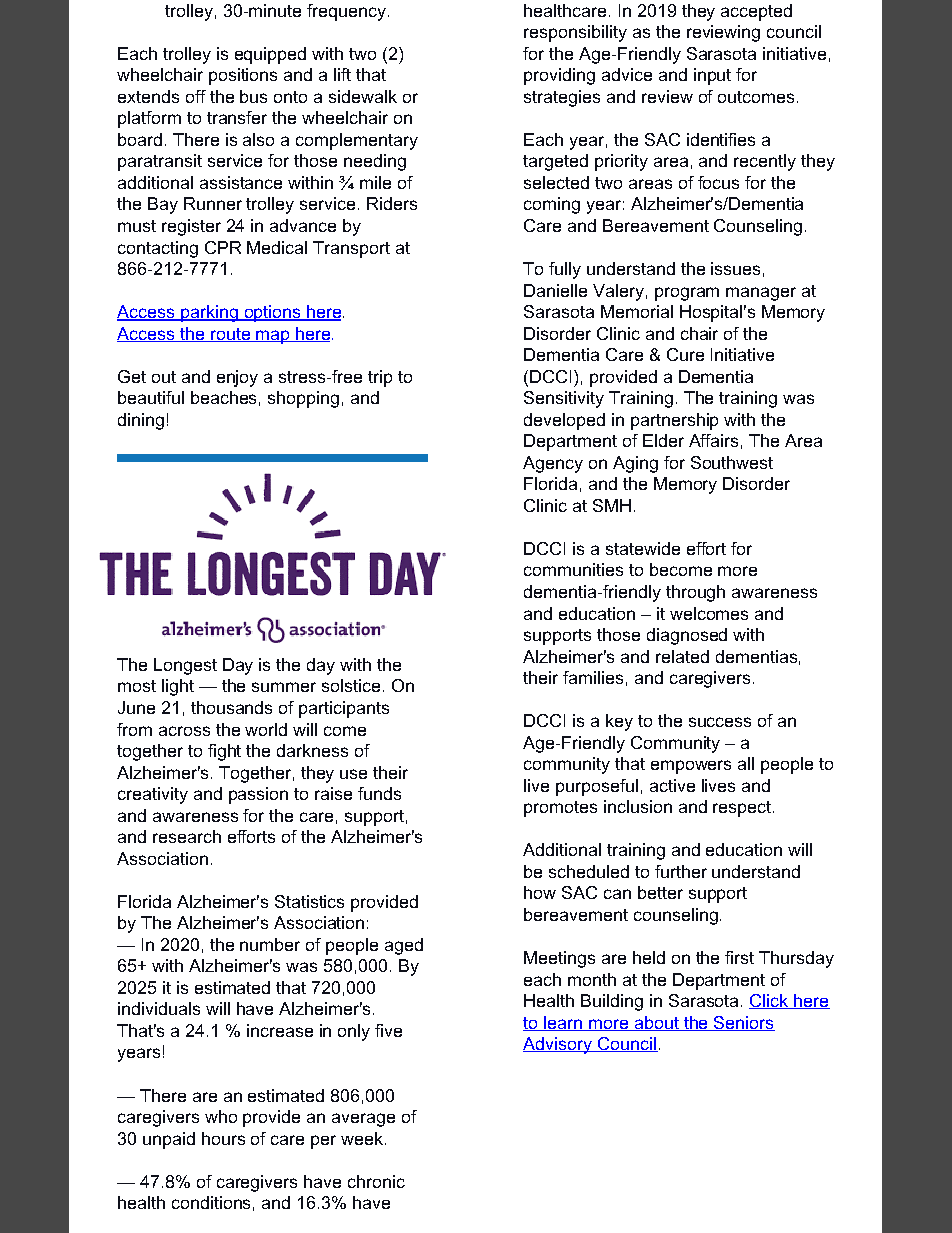 Image resolution: width=952 pixels, height=1233 pixels. I want to click on providing, so click(559, 76).
